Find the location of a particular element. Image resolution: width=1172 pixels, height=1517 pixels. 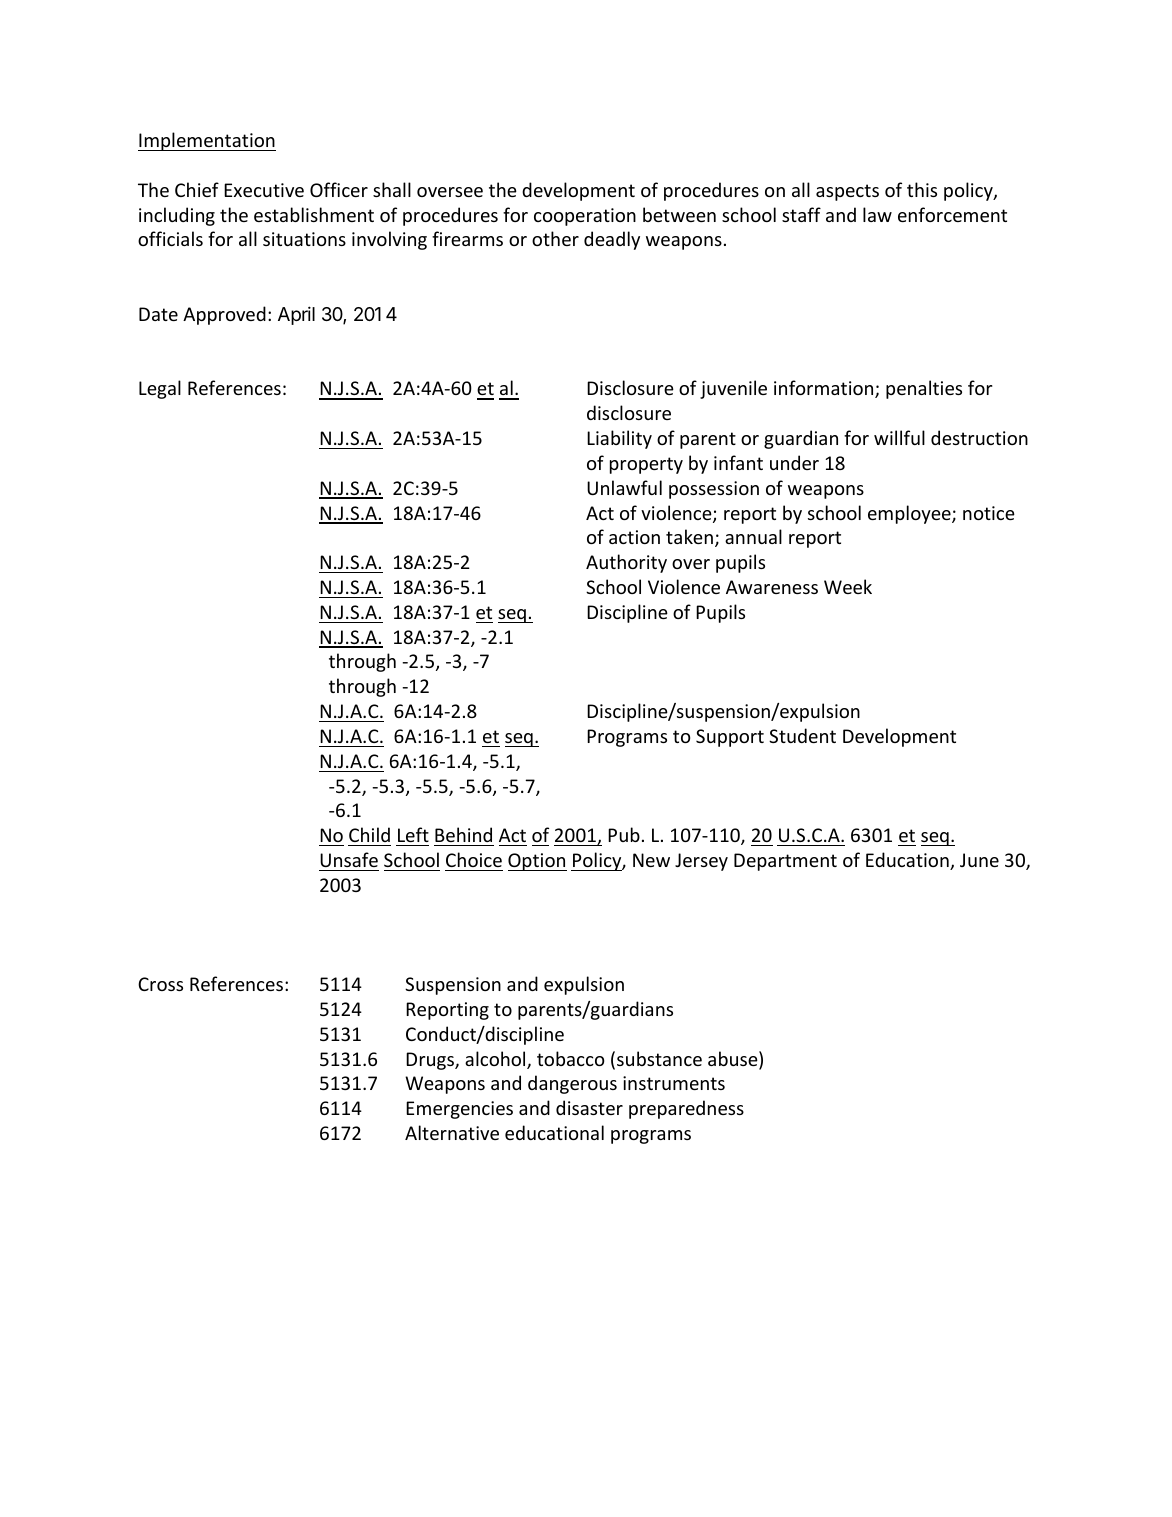

this is located at coordinates (922, 189).
